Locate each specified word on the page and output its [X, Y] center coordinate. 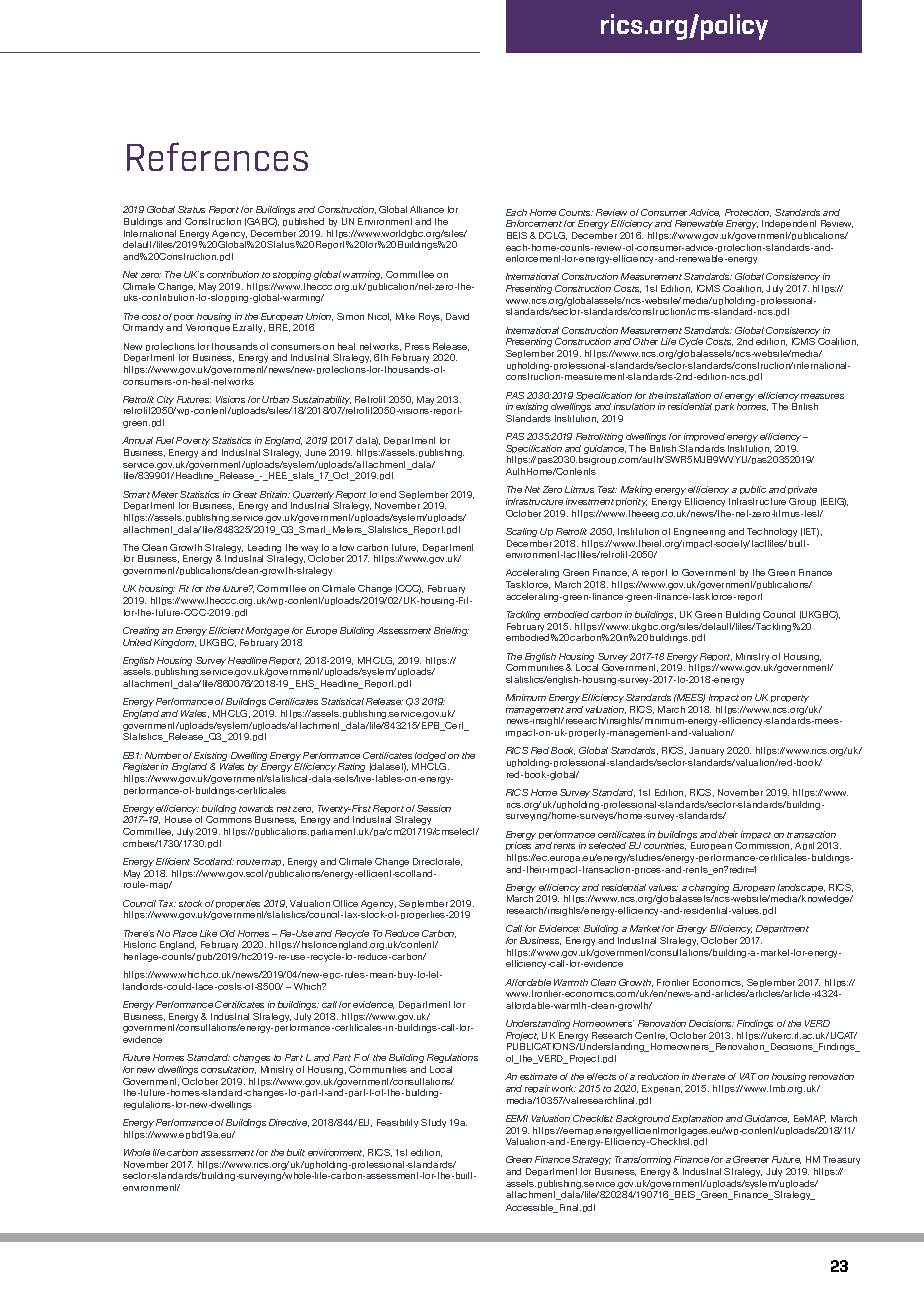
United [137, 642]
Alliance [427, 209]
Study [433, 1123]
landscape [802, 890]
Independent [789, 224]
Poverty [193, 441]
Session [434, 808]
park [724, 407]
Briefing [451, 631]
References [217, 156]
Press [417, 346]
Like [208, 933]
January [706, 751]
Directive [289, 1123]
